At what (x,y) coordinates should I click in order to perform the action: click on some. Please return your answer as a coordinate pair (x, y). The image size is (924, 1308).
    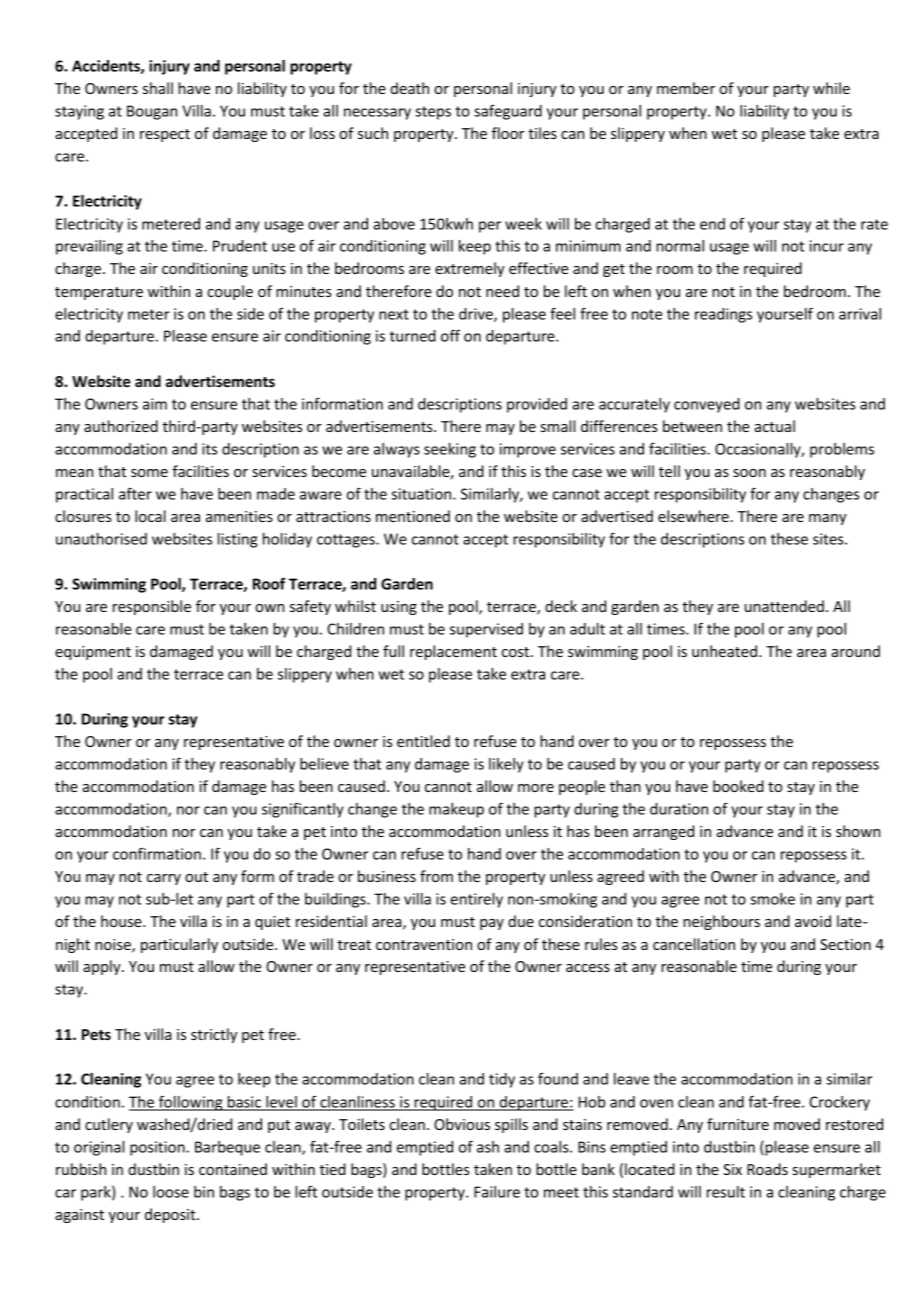
    Looking at the image, I should click on (149, 473).
